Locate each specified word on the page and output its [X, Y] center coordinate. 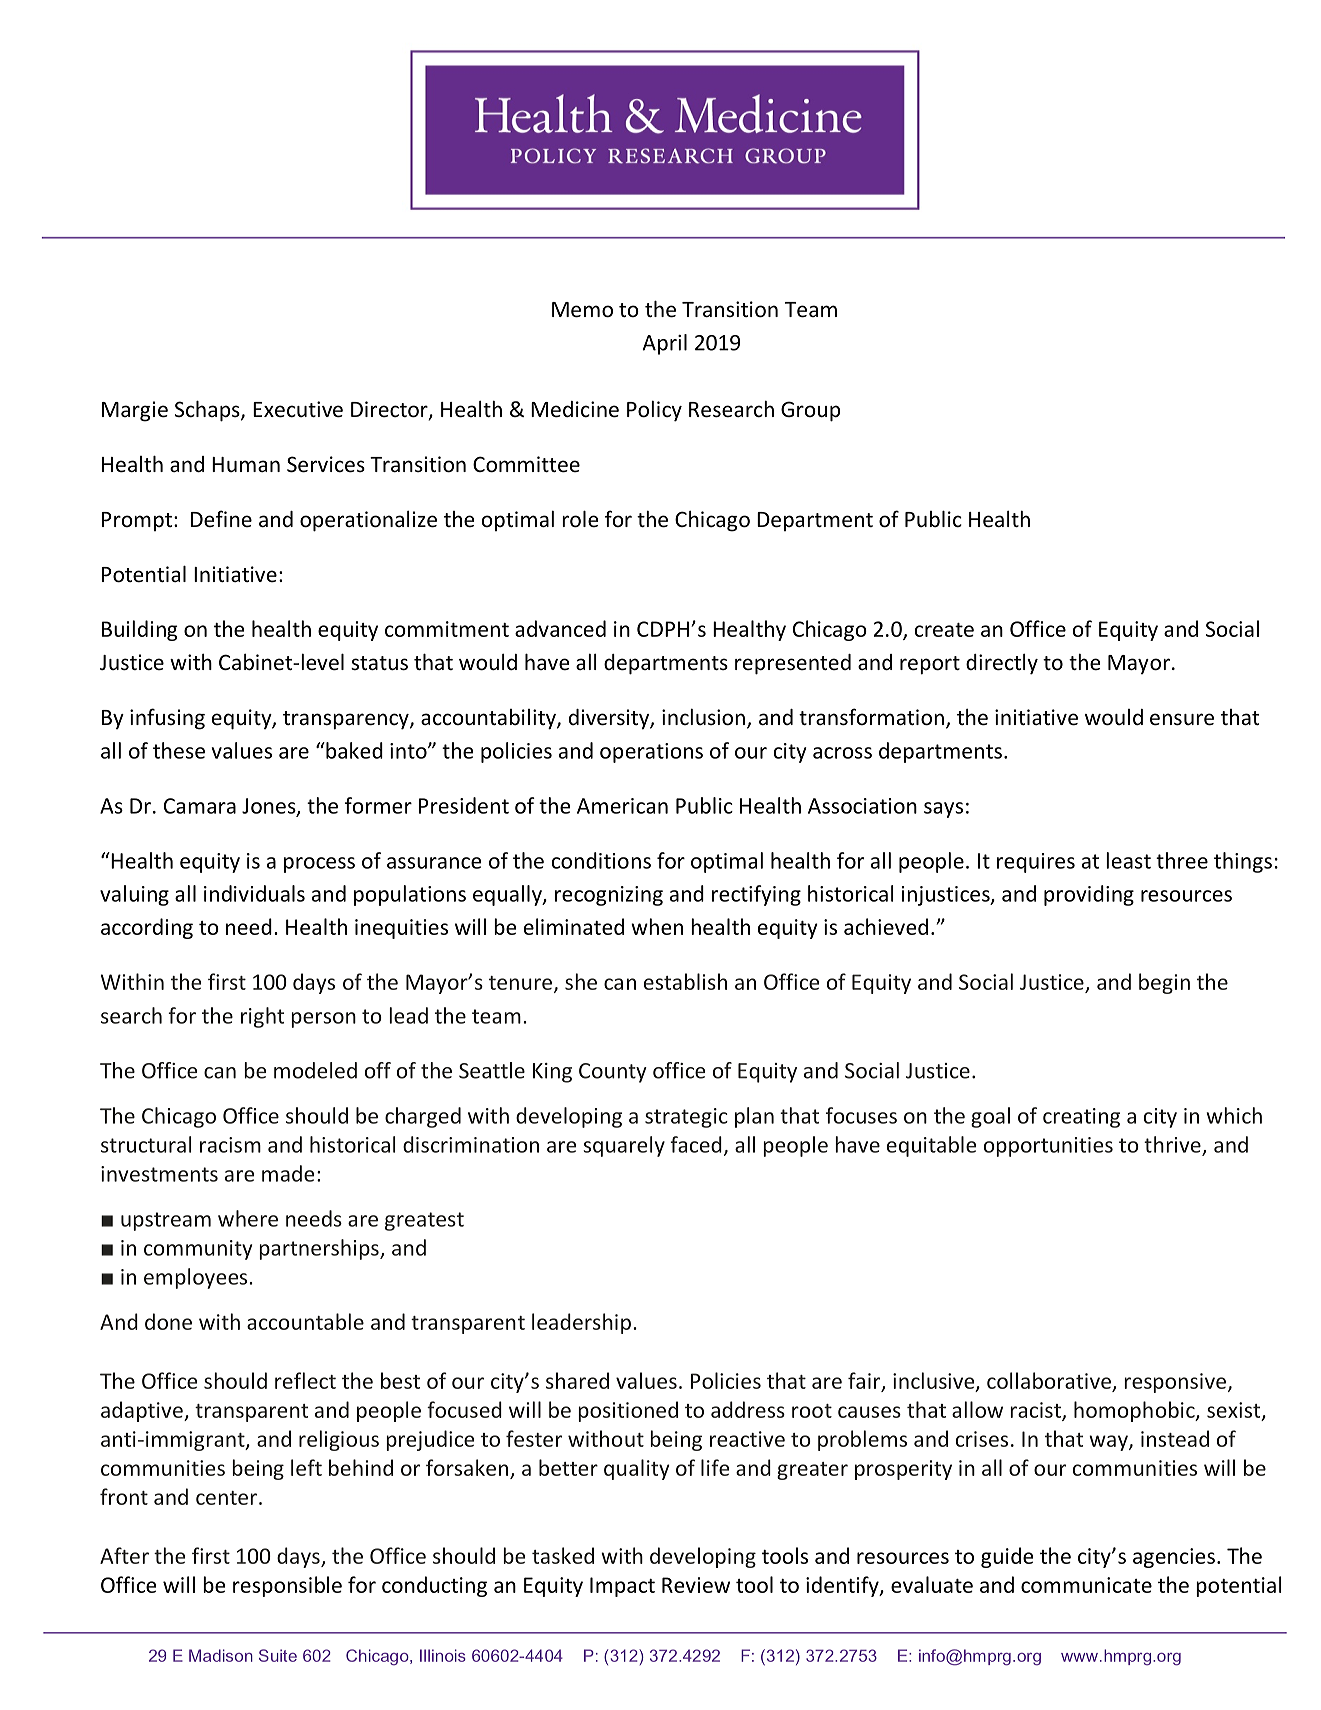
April [664, 344]
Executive [298, 409]
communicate [1086, 1585]
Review [696, 1585]
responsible [287, 1586]
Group [810, 411]
